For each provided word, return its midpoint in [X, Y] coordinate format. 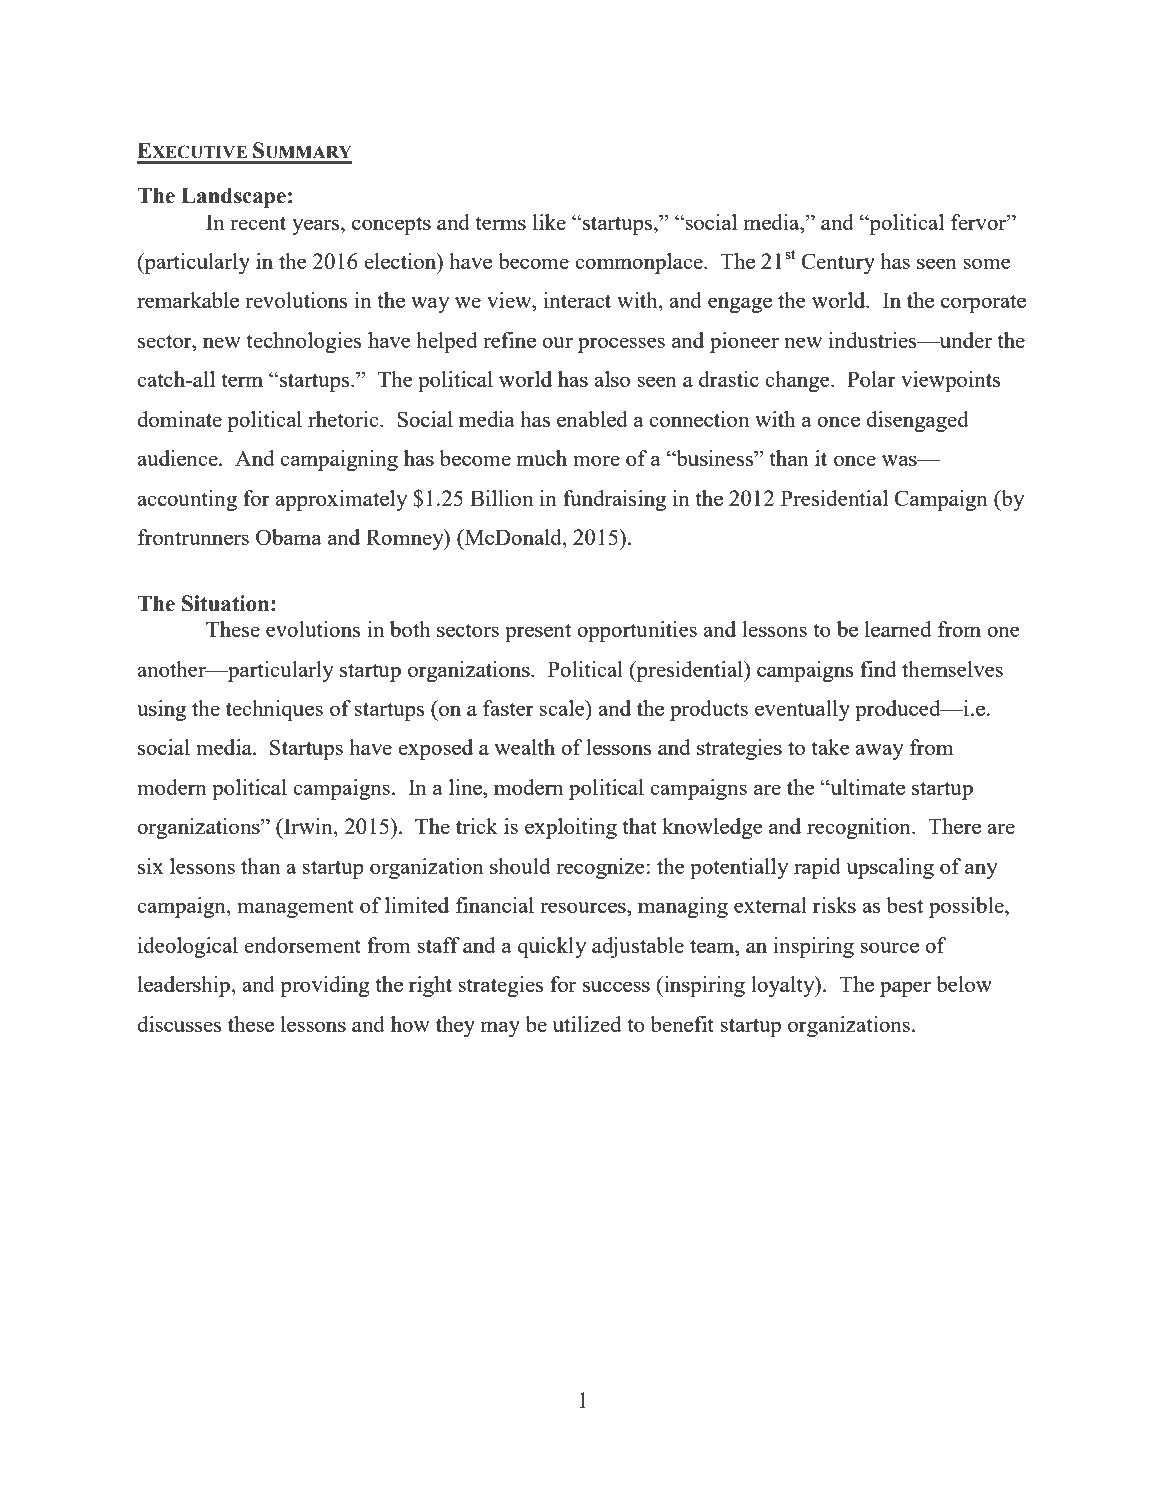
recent [258, 223]
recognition [860, 828]
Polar [871, 379]
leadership [184, 986]
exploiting [571, 828]
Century [838, 263]
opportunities [637, 631]
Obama [289, 537]
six [151, 866]
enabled [592, 419]
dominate [179, 419]
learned [898, 629]
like [549, 222]
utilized [587, 1024]
